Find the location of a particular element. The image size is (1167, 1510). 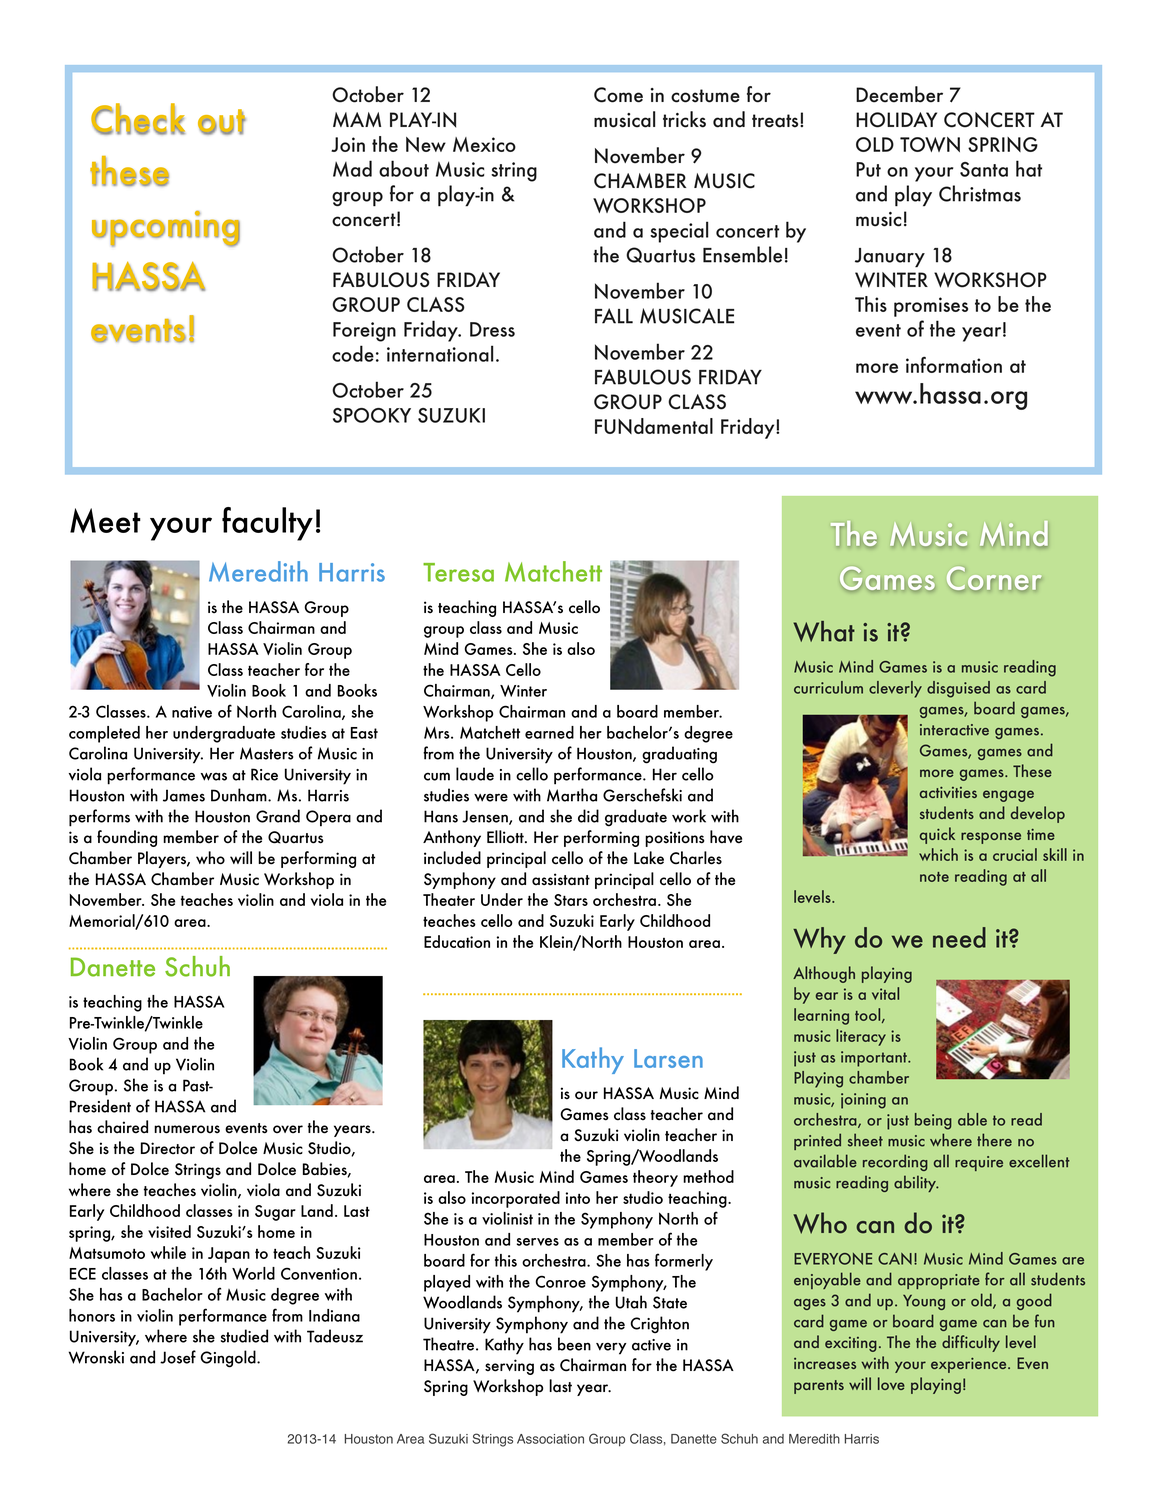

Check is located at coordinates (138, 119).
